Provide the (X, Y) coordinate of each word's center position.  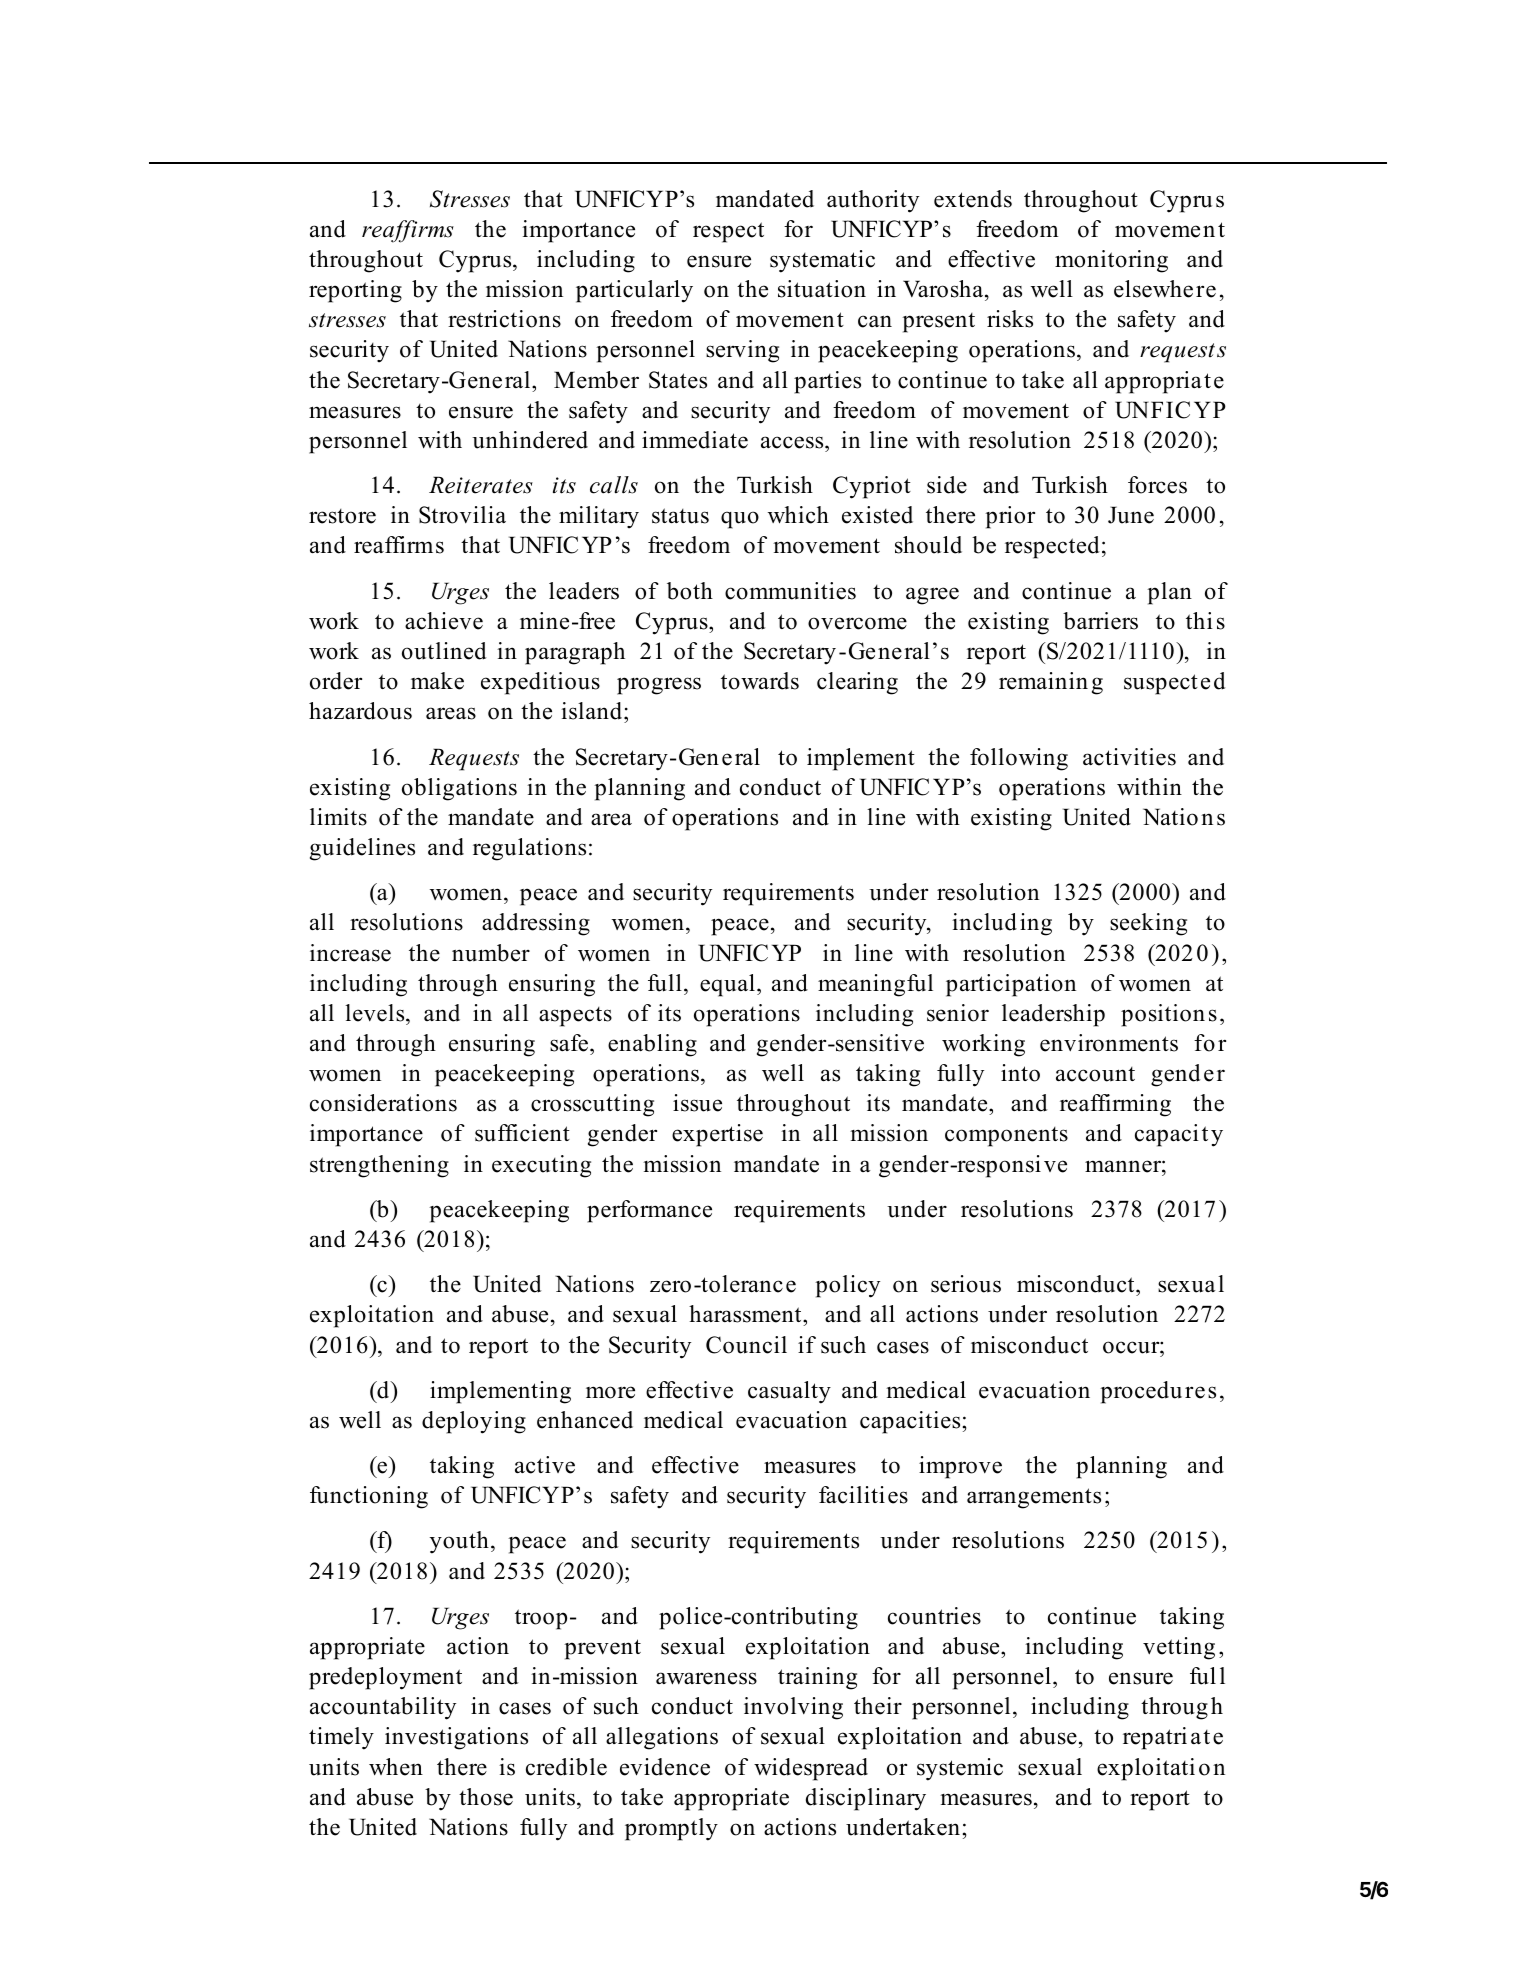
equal (727, 985)
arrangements (1034, 1498)
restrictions (504, 319)
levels (376, 1013)
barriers (1100, 621)
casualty (789, 1392)
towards (760, 681)
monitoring (1111, 261)
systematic (822, 261)
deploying (474, 1422)
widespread (811, 1769)
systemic (960, 1769)
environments (1109, 1043)
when (396, 1767)
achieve (444, 621)
